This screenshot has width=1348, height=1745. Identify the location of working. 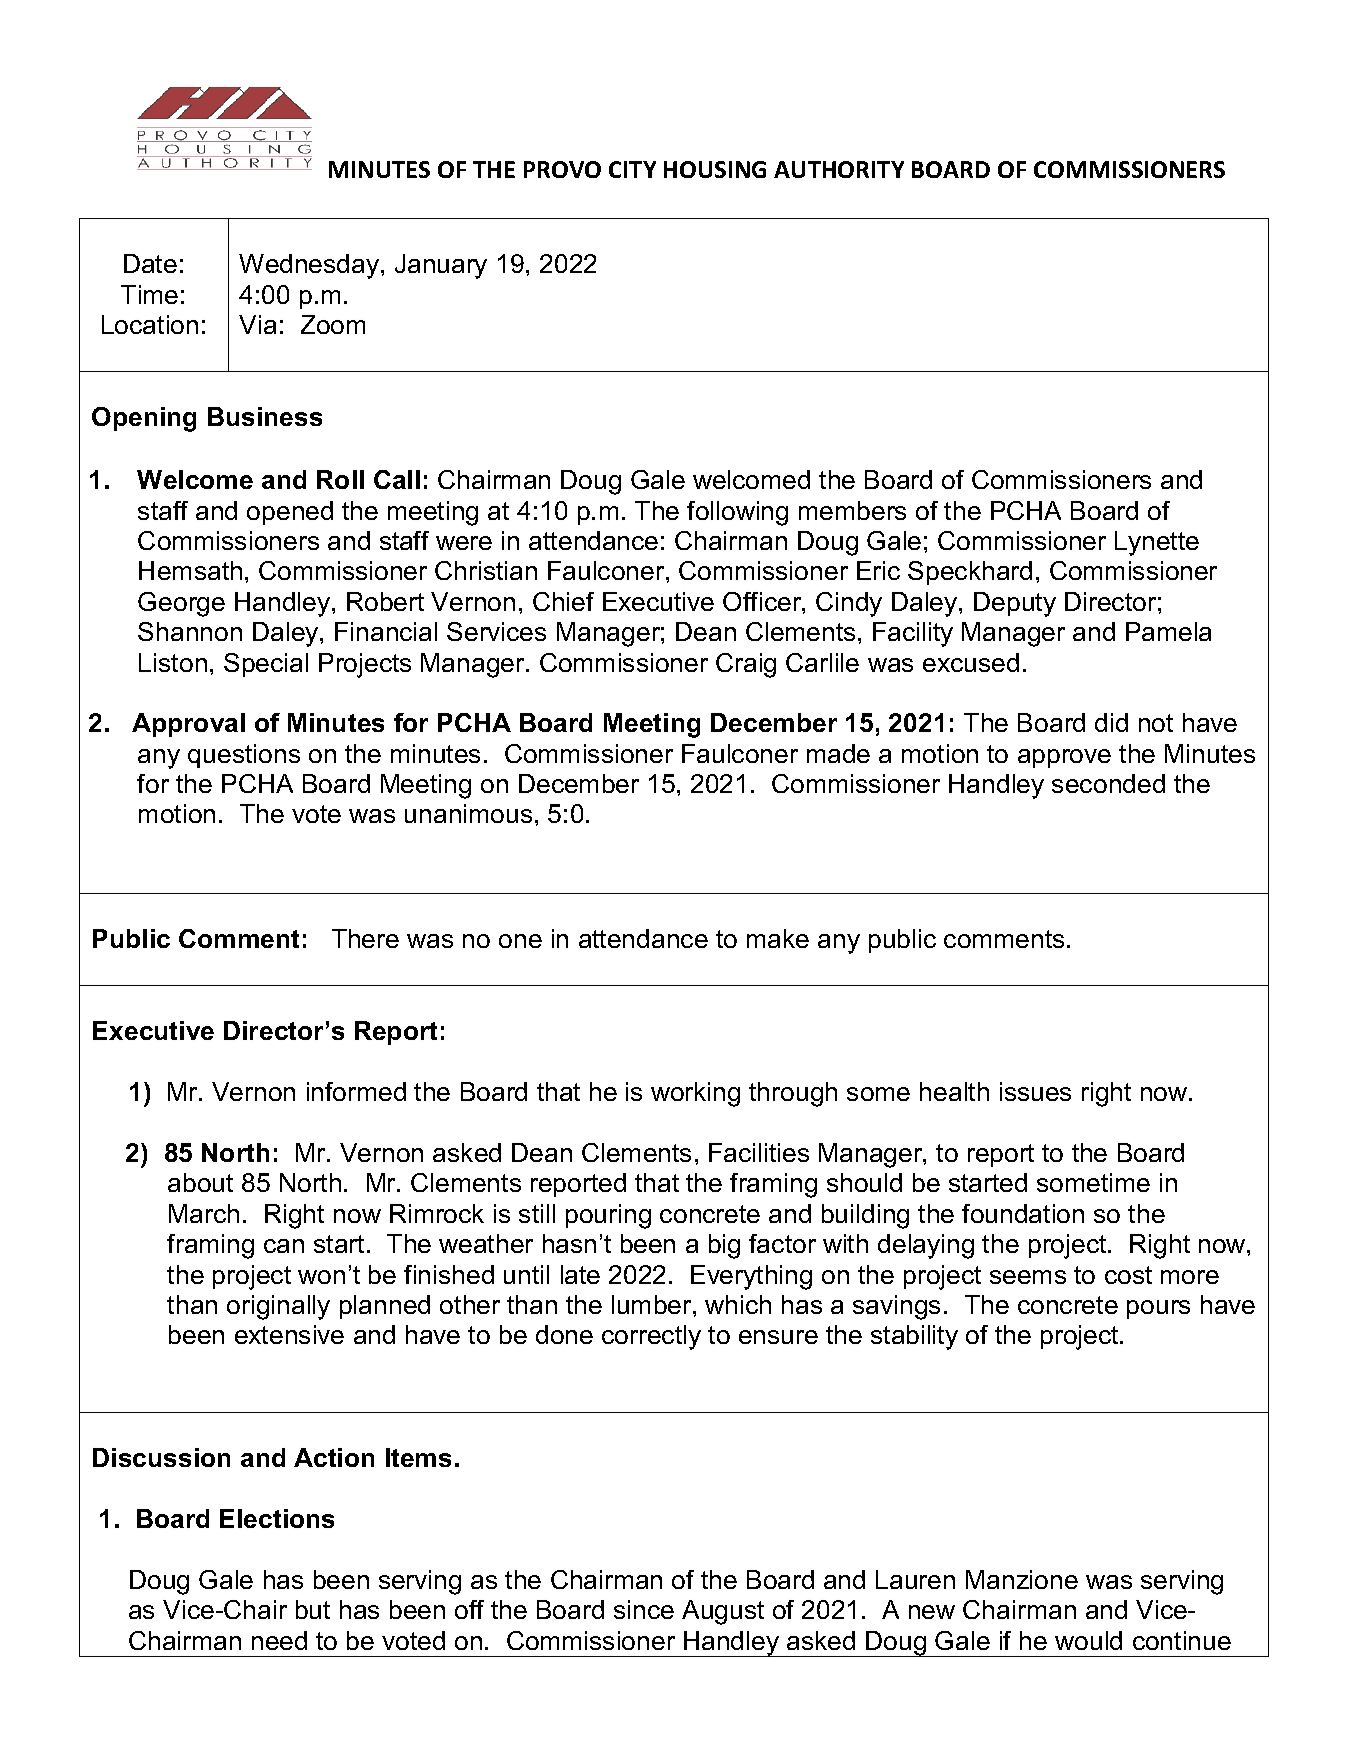
(695, 1094).
